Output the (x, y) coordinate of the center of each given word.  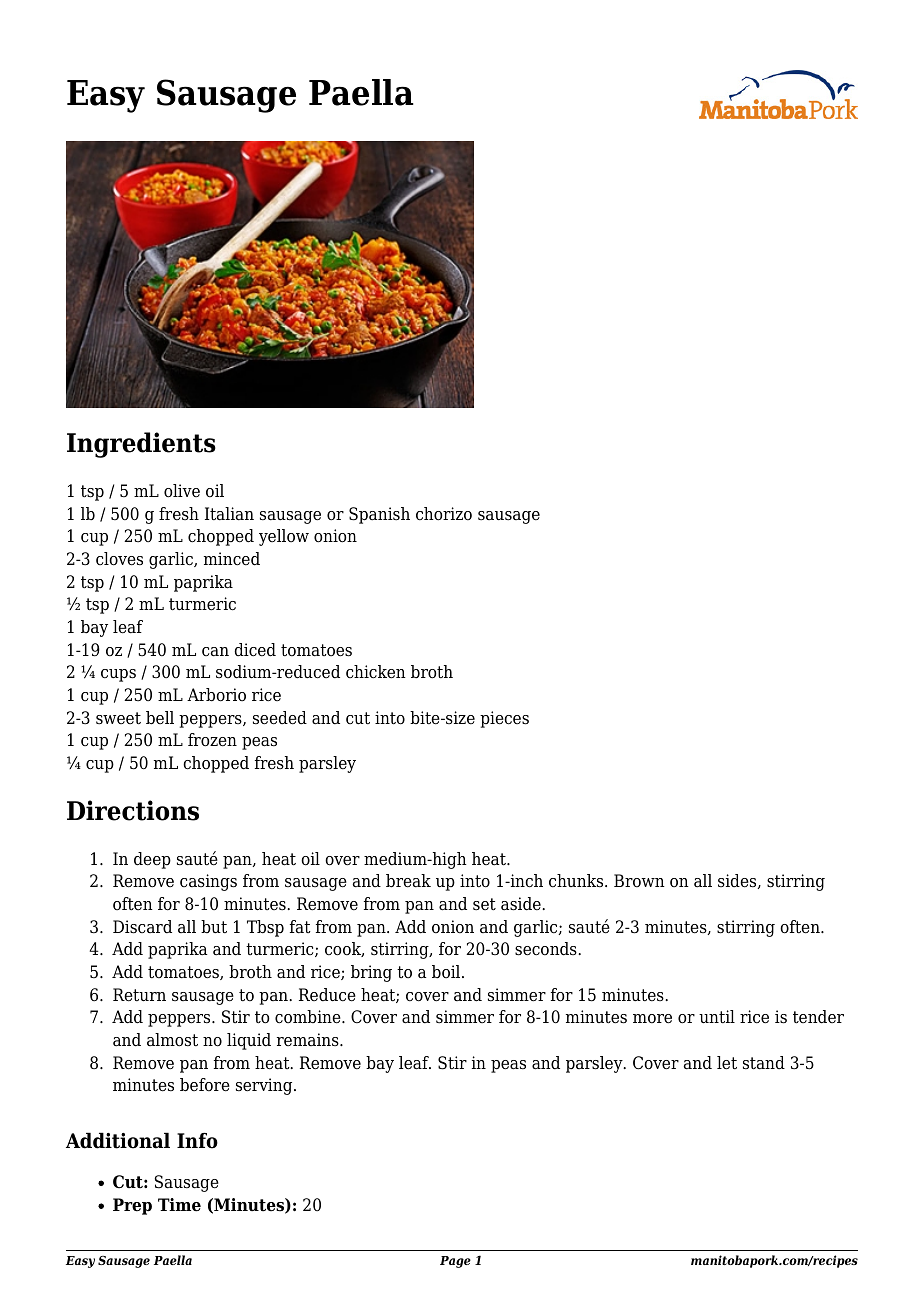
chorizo (444, 514)
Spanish (379, 515)
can (215, 652)
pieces (504, 719)
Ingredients (141, 445)
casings (208, 882)
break (408, 881)
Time (179, 1205)
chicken (376, 672)
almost (172, 1040)
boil (447, 972)
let (727, 1063)
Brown (639, 881)
